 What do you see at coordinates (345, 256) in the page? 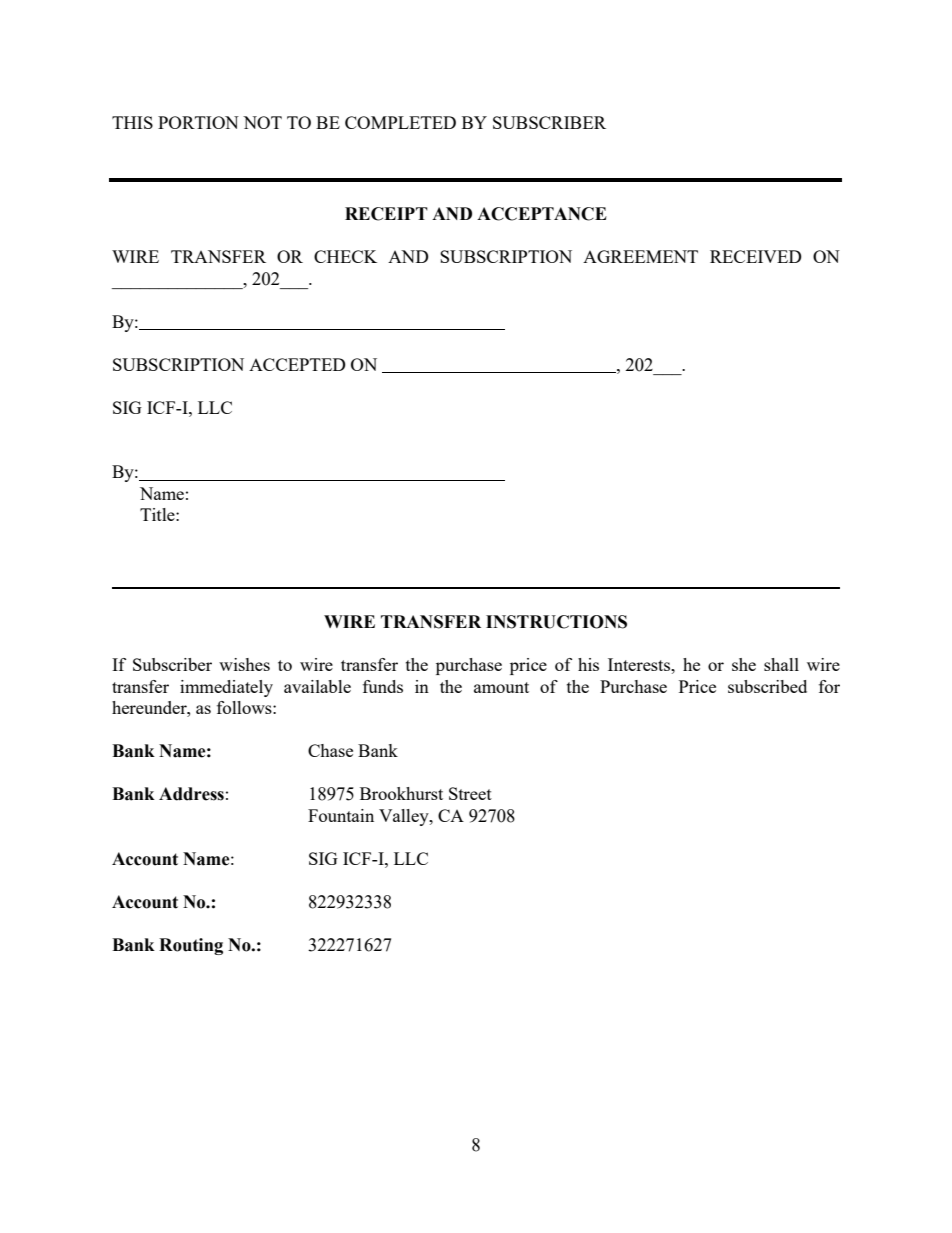
I see `CHECK` at bounding box center [345, 256].
